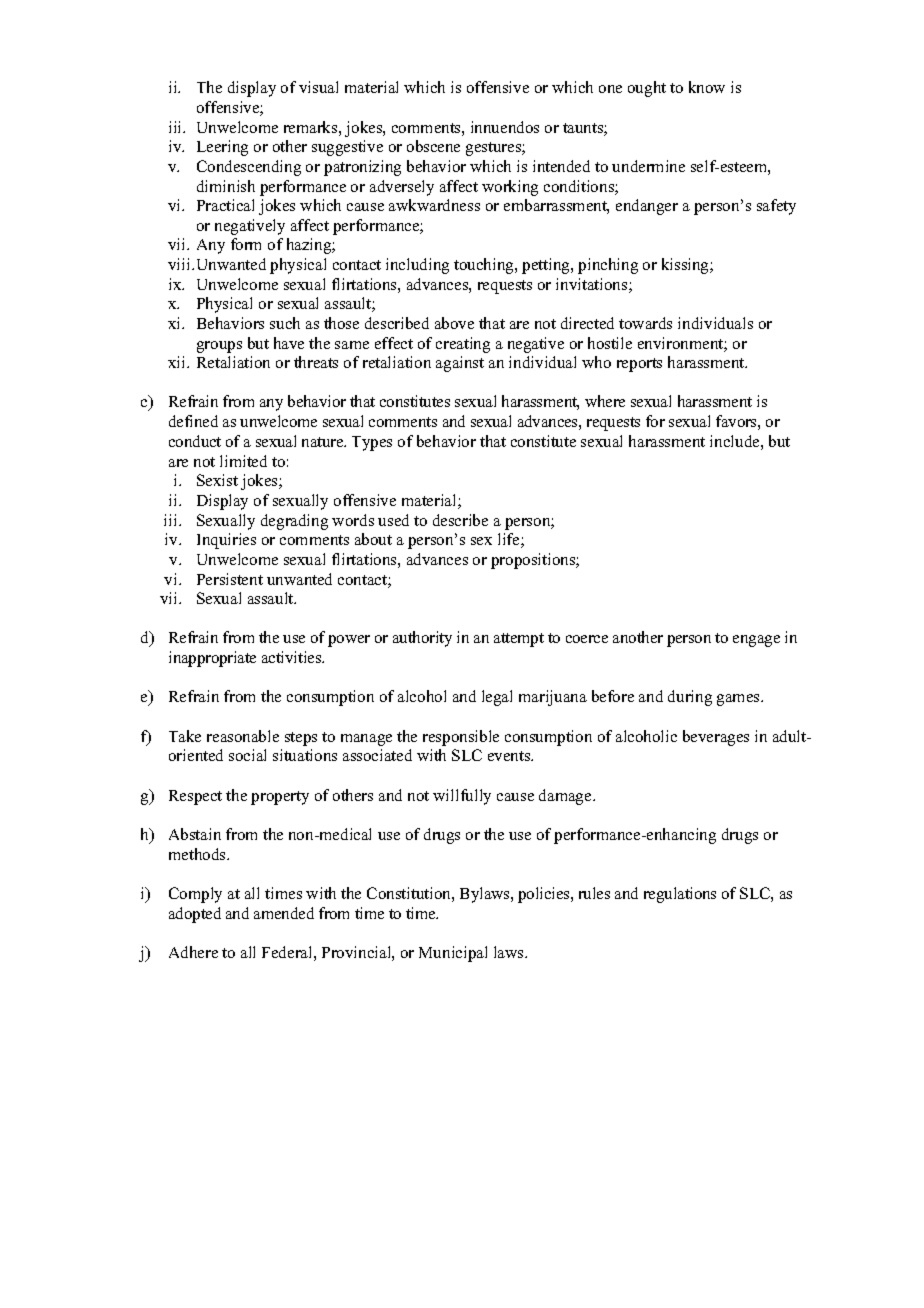 The width and height of the screenshot is (924, 1308). I want to click on know, so click(707, 87).
